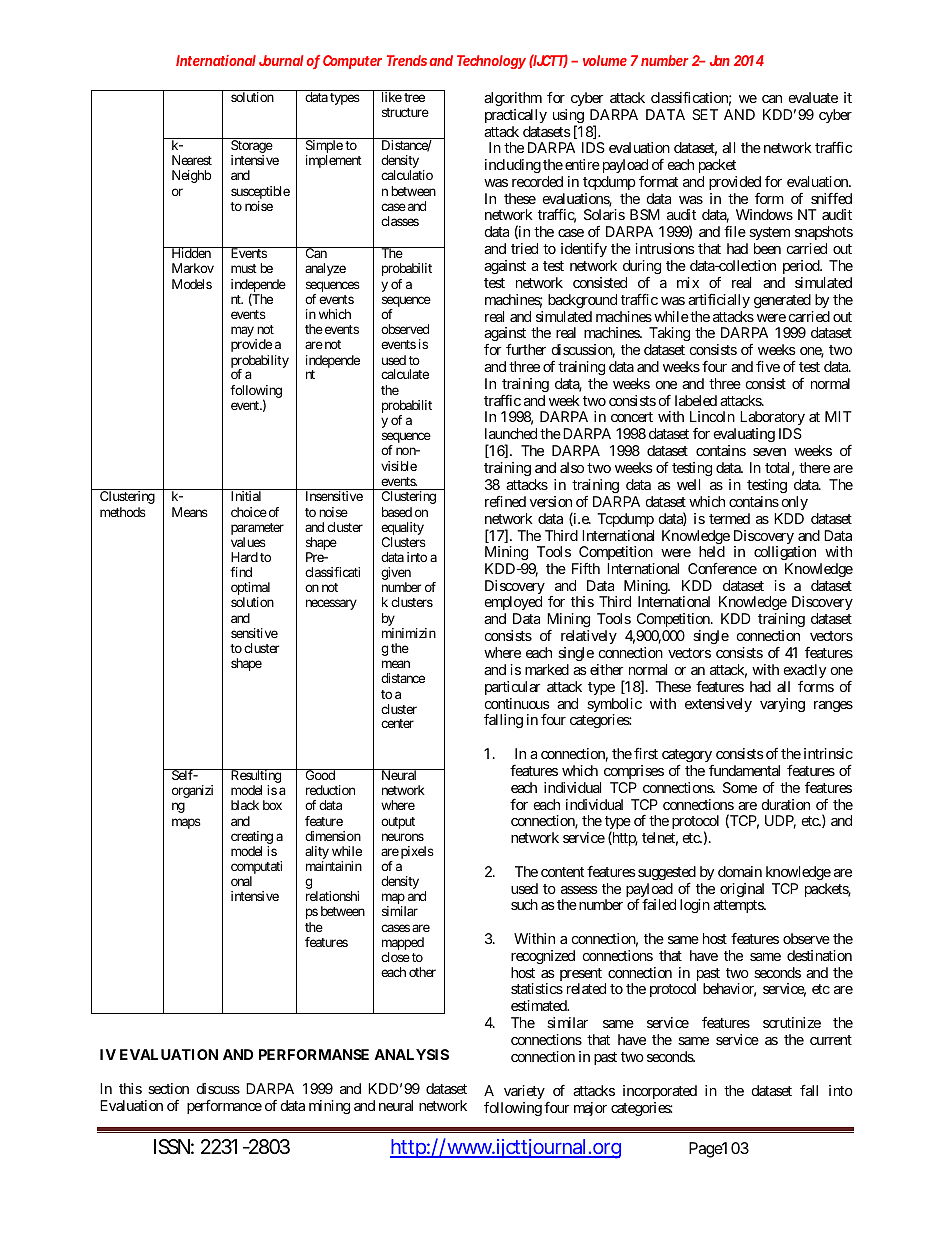 The width and height of the screenshot is (952, 1233). What do you see at coordinates (524, 904) in the screenshot?
I see `such` at bounding box center [524, 904].
